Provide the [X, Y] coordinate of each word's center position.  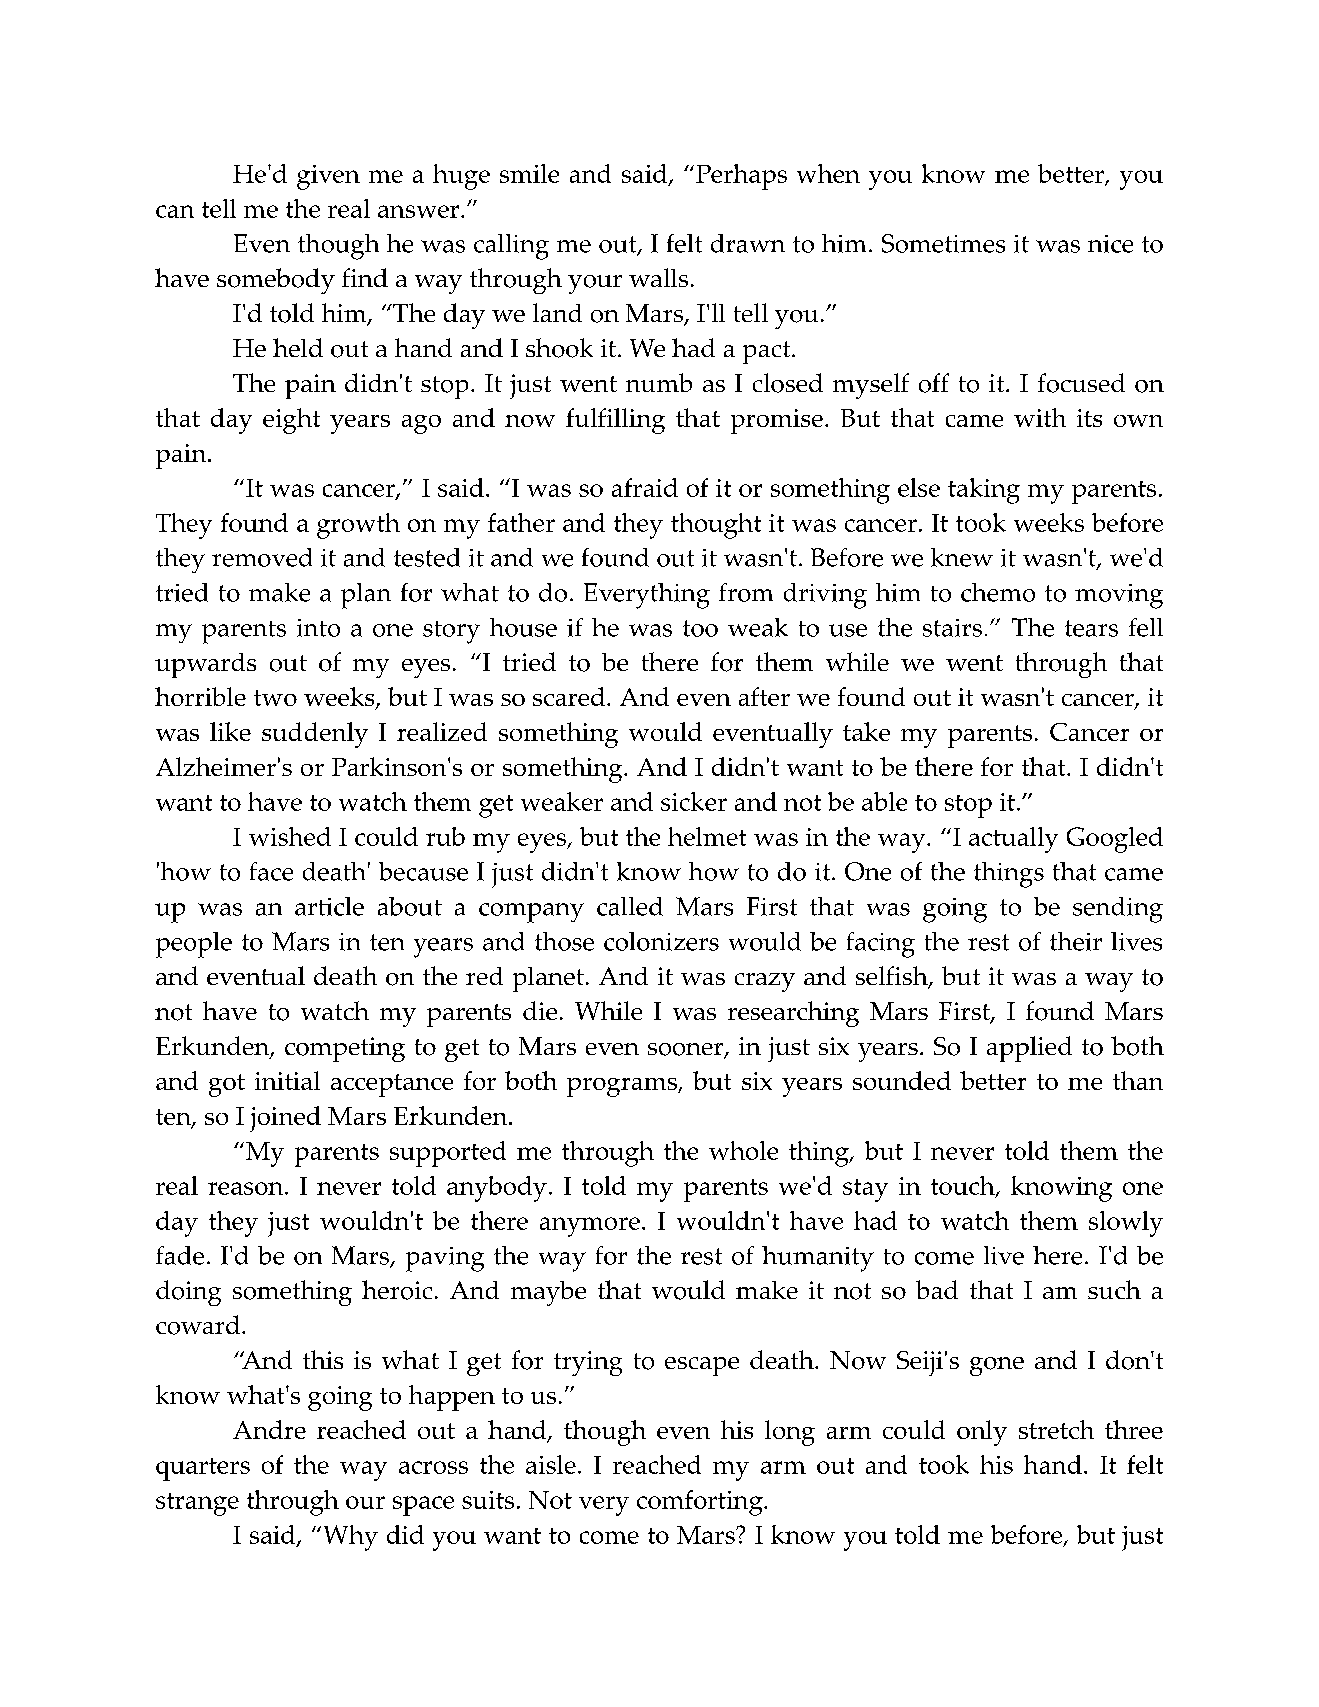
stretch [1056, 1429]
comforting [701, 1503]
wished [290, 836]
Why [351, 1538]
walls [658, 277]
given [328, 177]
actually [1013, 840]
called [630, 906]
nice [1110, 244]
